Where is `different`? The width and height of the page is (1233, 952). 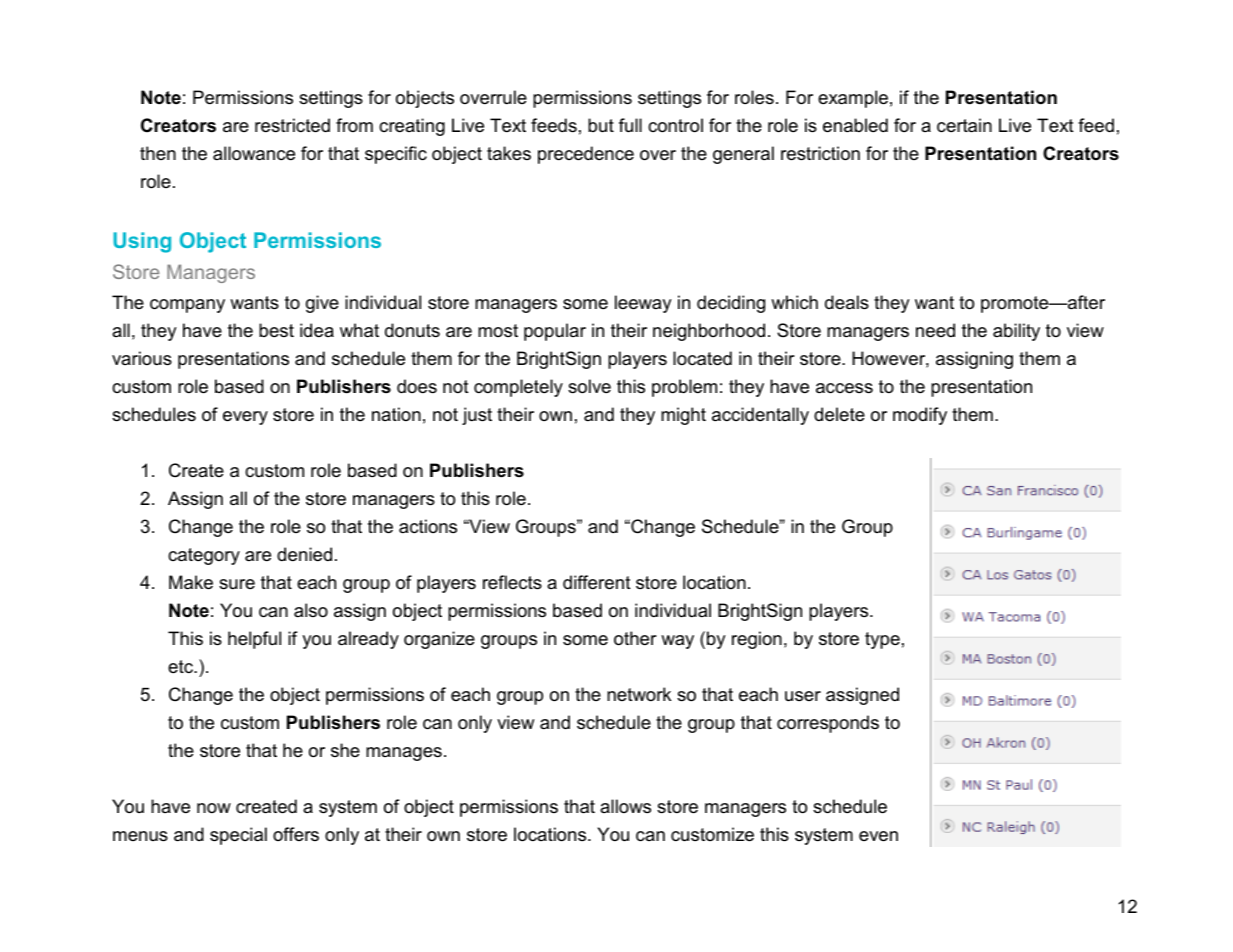
different is located at coordinates (597, 582).
